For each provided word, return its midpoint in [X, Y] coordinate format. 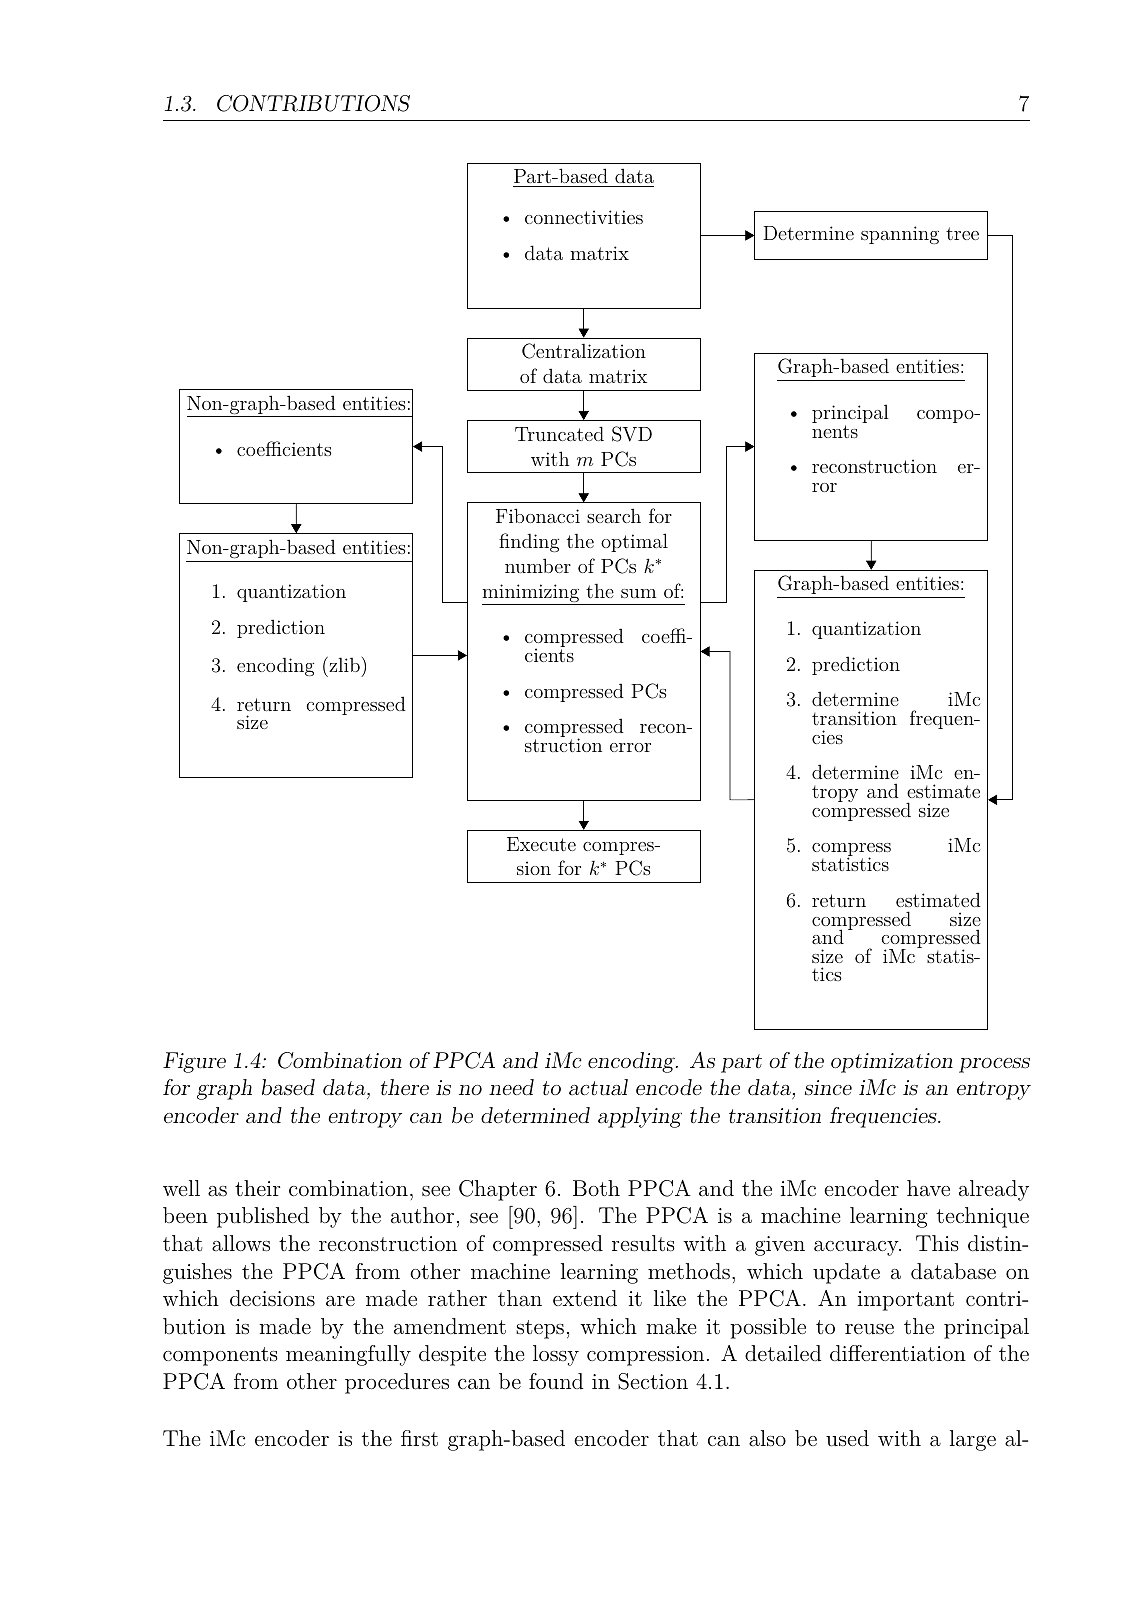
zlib [343, 664]
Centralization [584, 351]
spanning [900, 235]
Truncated [559, 433]
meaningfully [348, 1355]
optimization [892, 1063]
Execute [541, 844]
